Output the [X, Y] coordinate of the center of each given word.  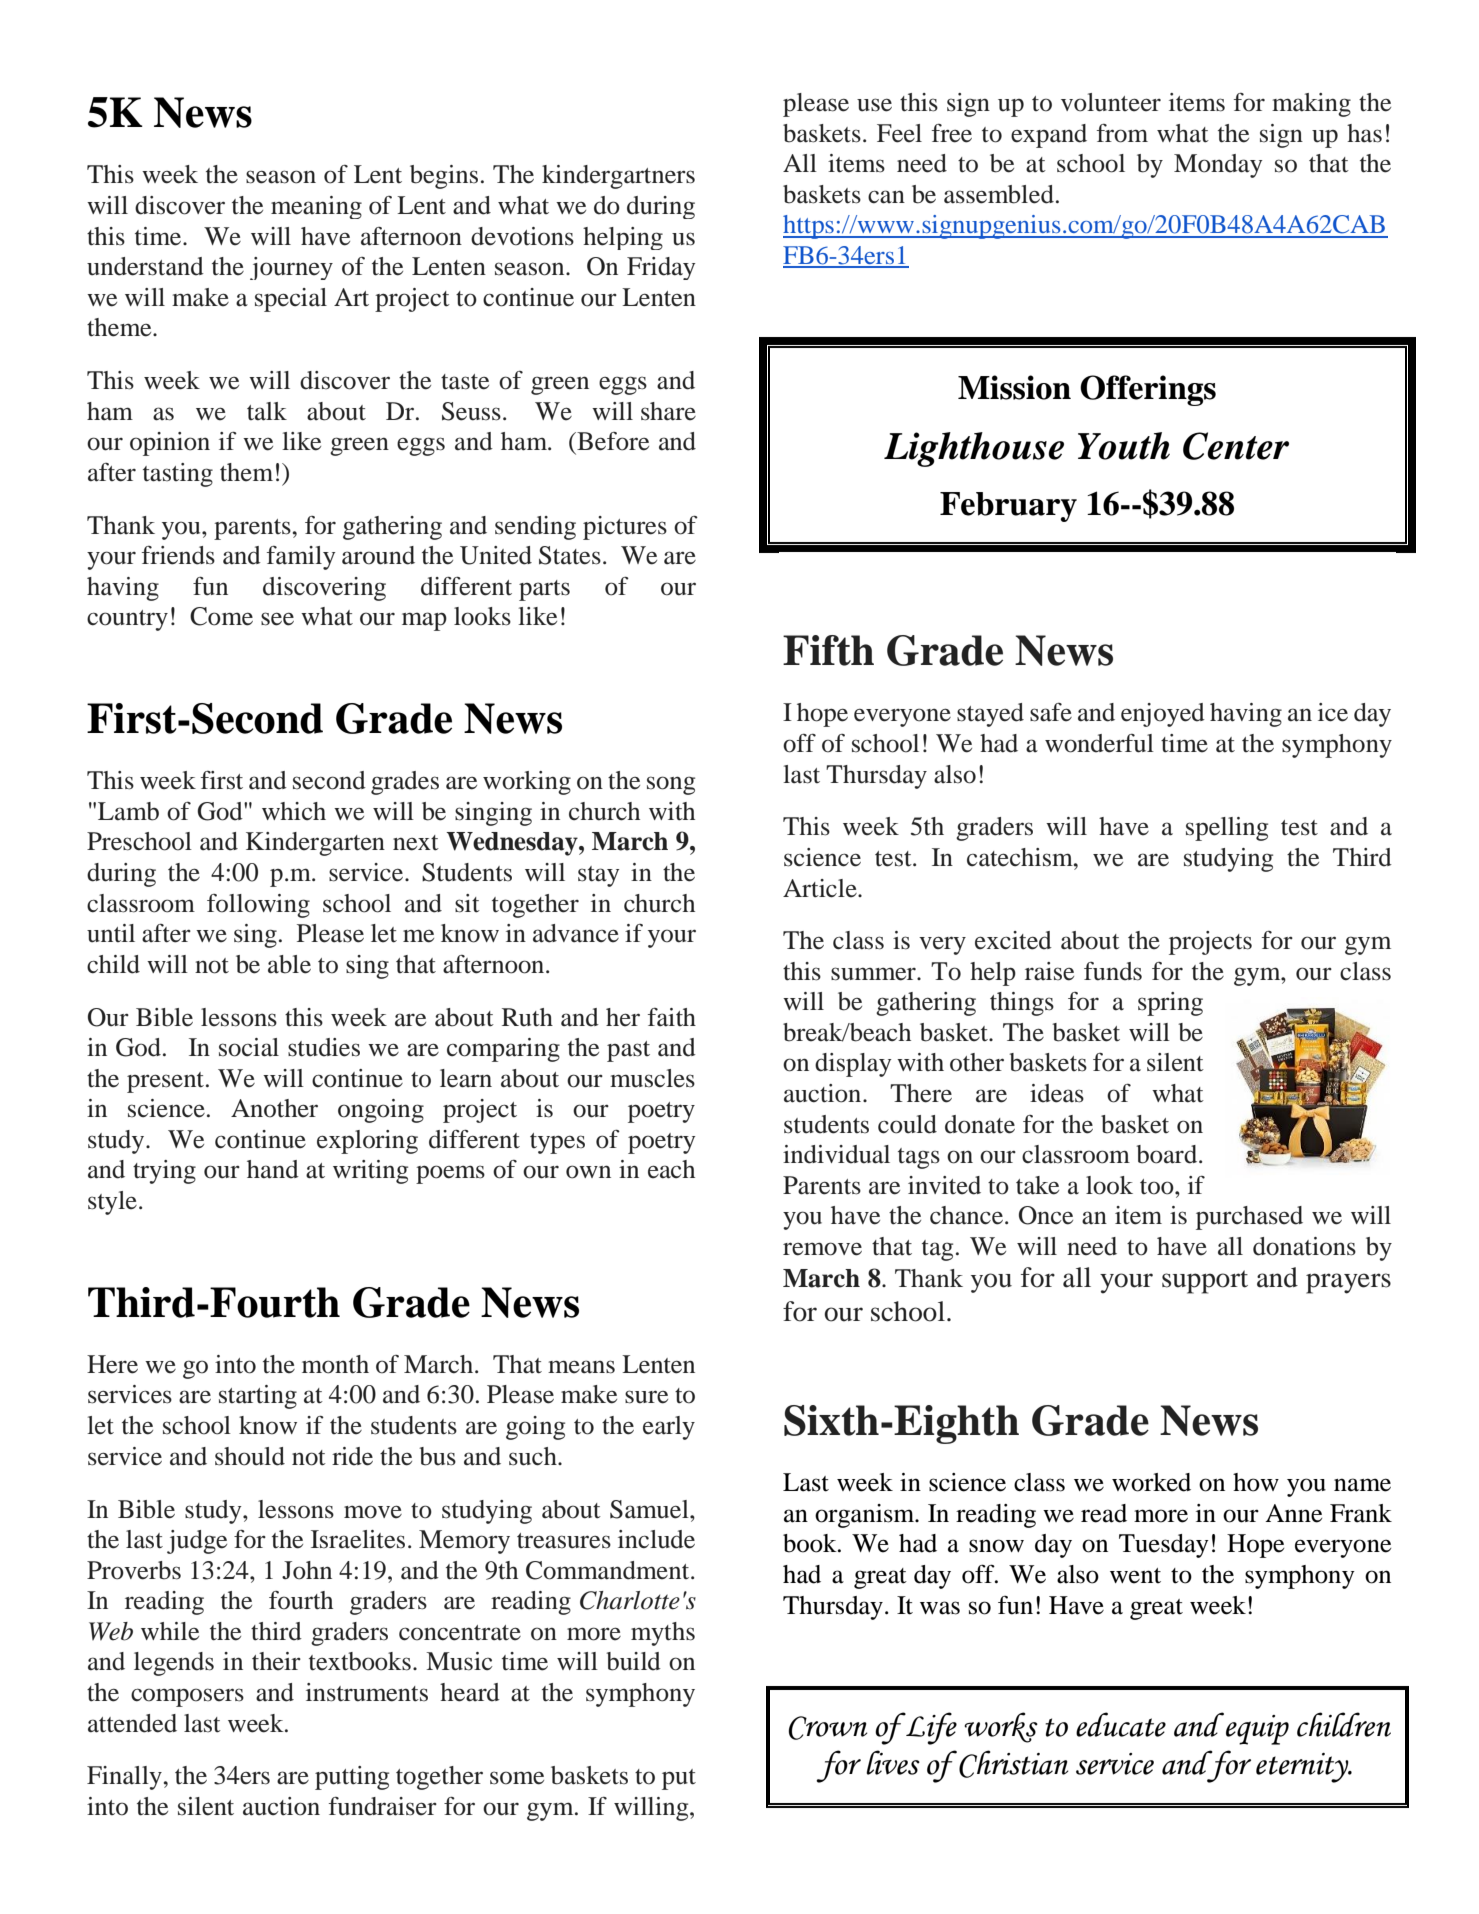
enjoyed [1163, 715]
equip [1257, 1730]
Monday [1218, 166]
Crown [828, 1728]
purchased [1249, 1218]
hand [273, 1169]
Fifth [828, 650]
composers [187, 1697]
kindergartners [618, 177]
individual [836, 1154]
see [277, 619]
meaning [316, 207]
